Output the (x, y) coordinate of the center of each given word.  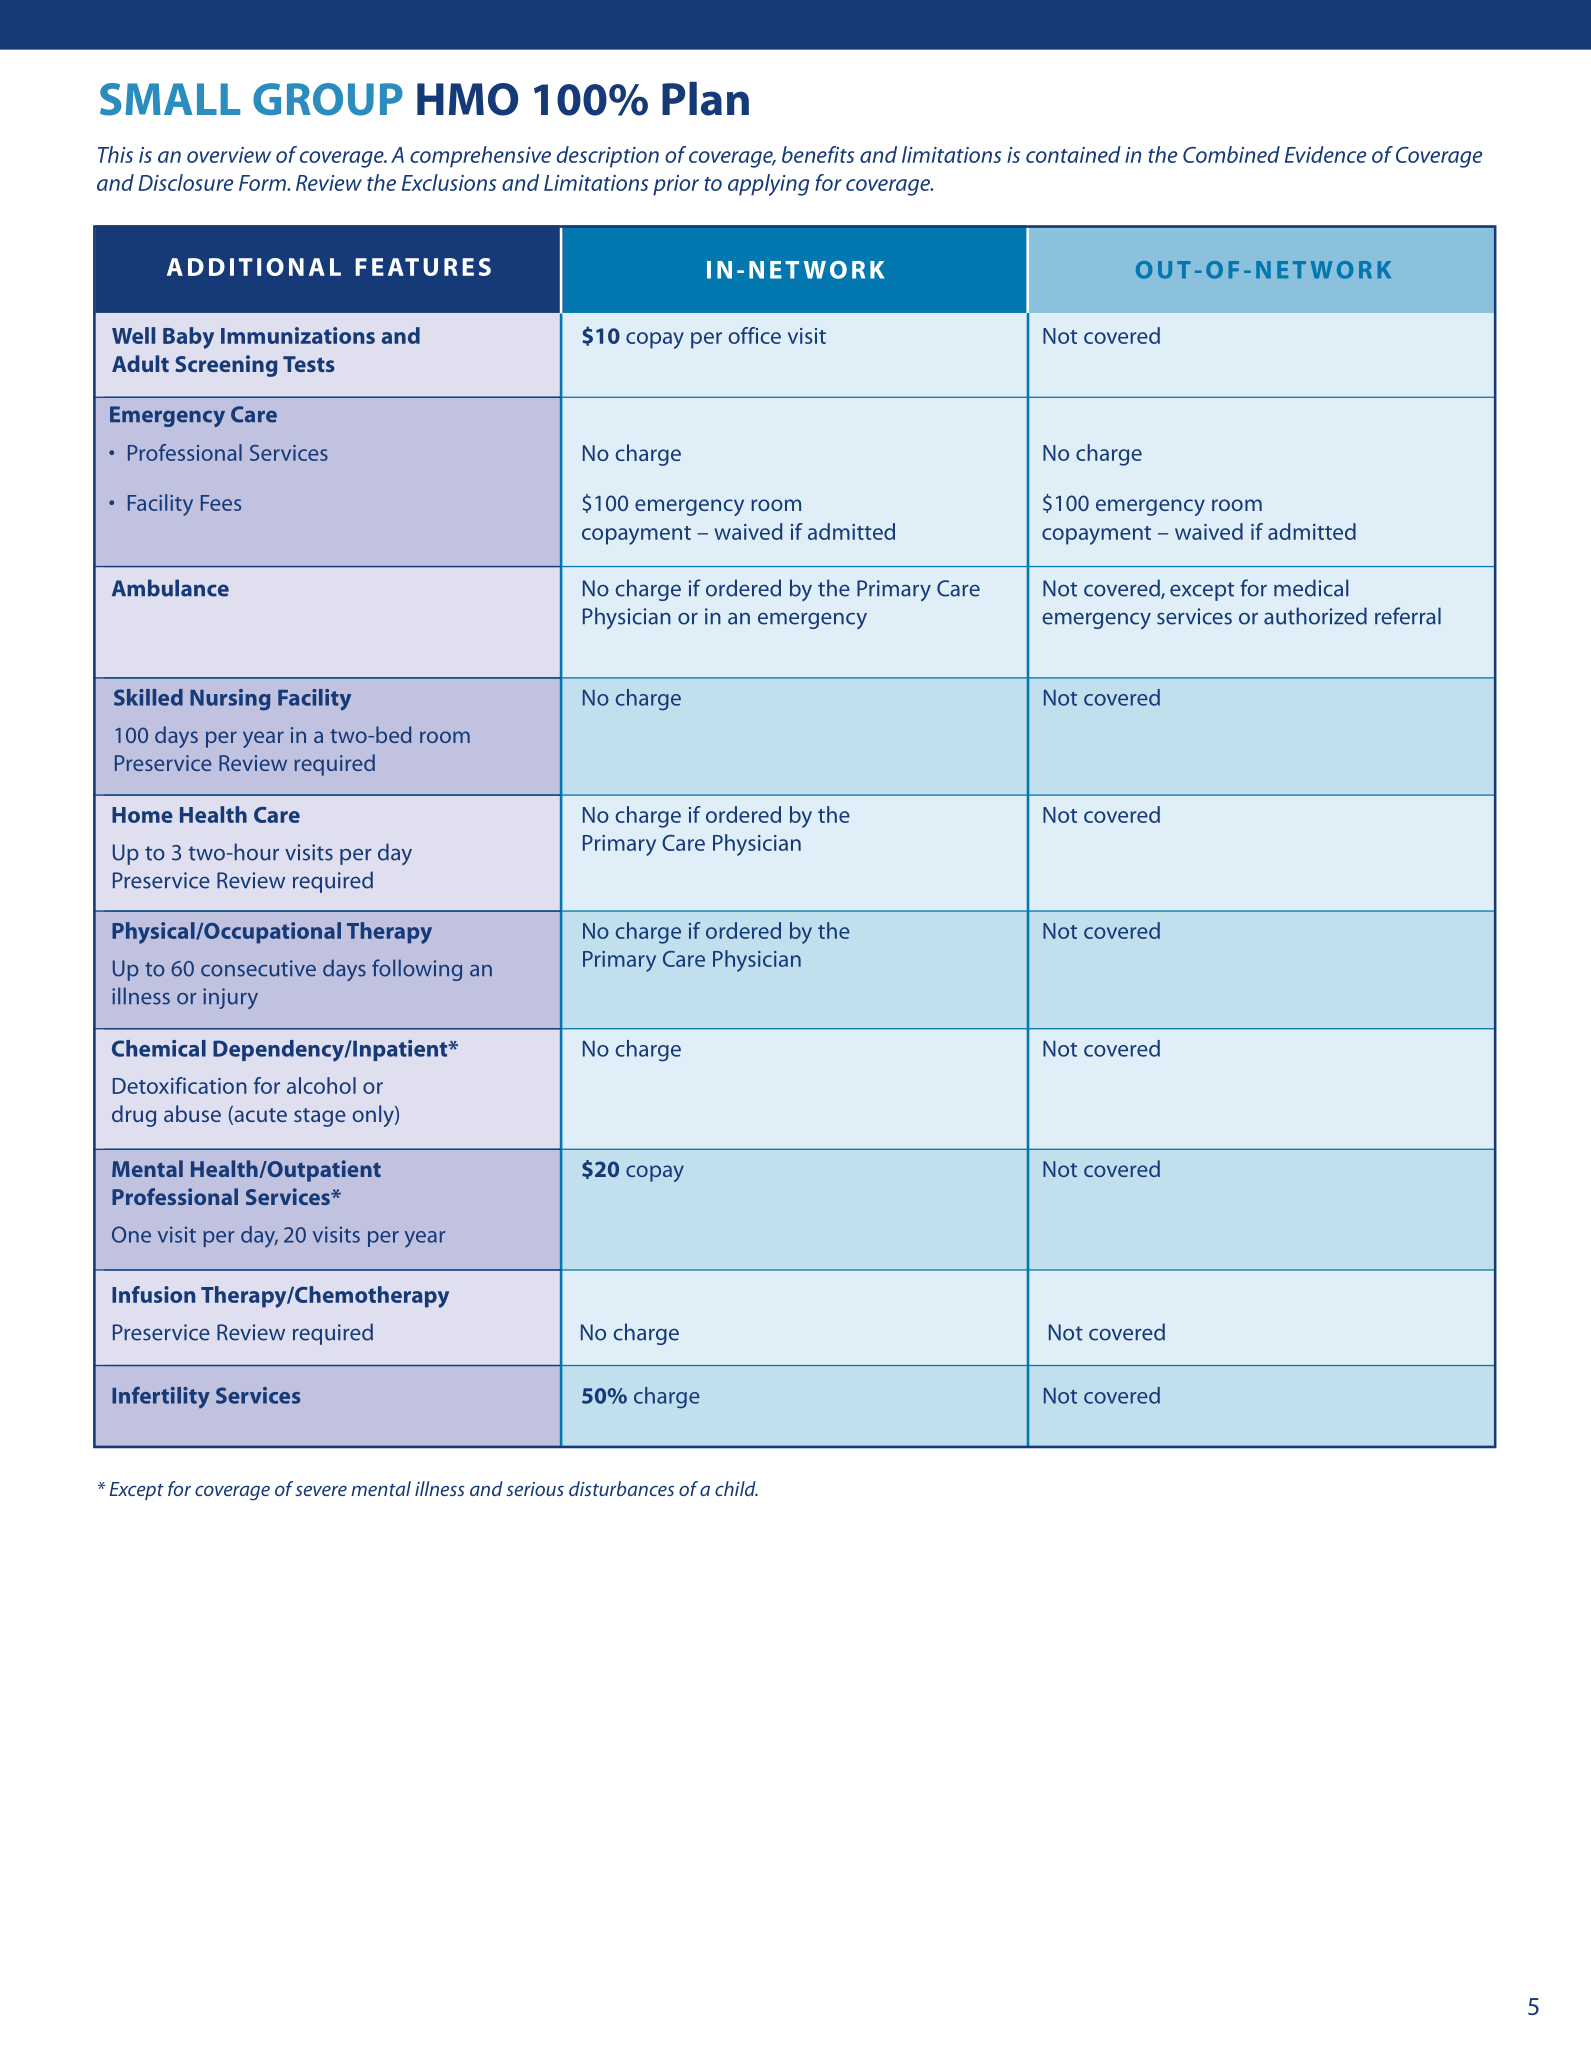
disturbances (621, 1488)
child (736, 1488)
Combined (1231, 154)
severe (321, 1490)
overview (229, 155)
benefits (818, 154)
